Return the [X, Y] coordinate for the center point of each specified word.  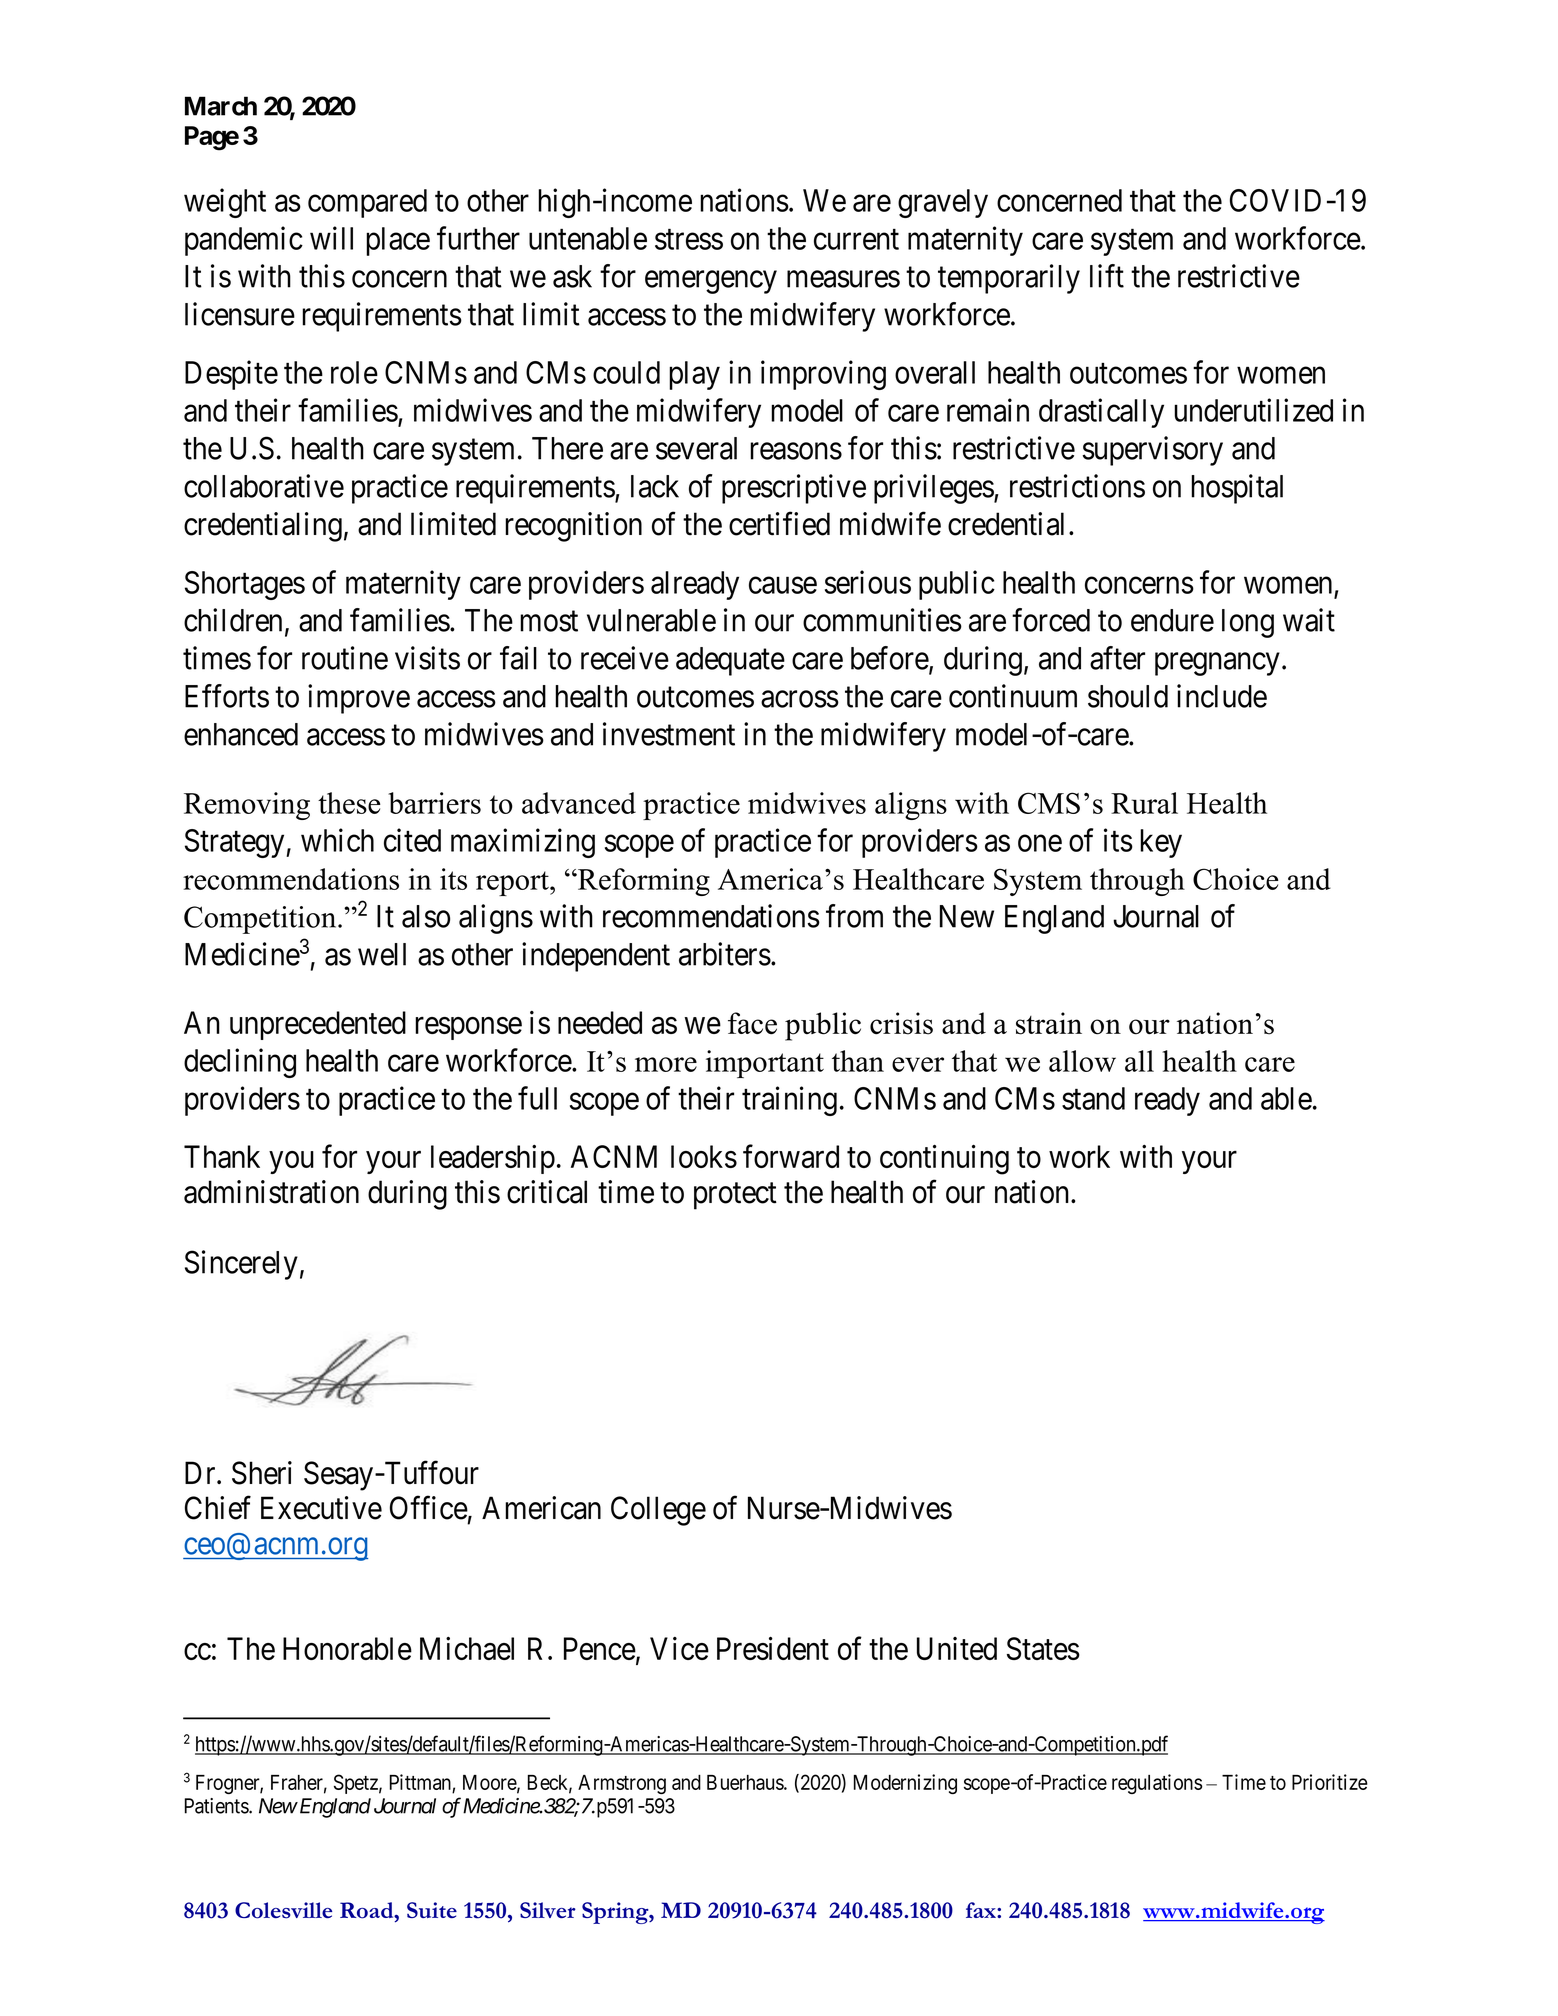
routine [345, 658]
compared [367, 203]
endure [1172, 620]
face [752, 1023]
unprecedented [318, 1025]
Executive [321, 1508]
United [957, 1648]
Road [368, 1910]
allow [1082, 1061]
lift [1107, 276]
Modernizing [905, 1784]
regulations [1157, 1784]
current [856, 239]
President [773, 1648]
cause [783, 585]
